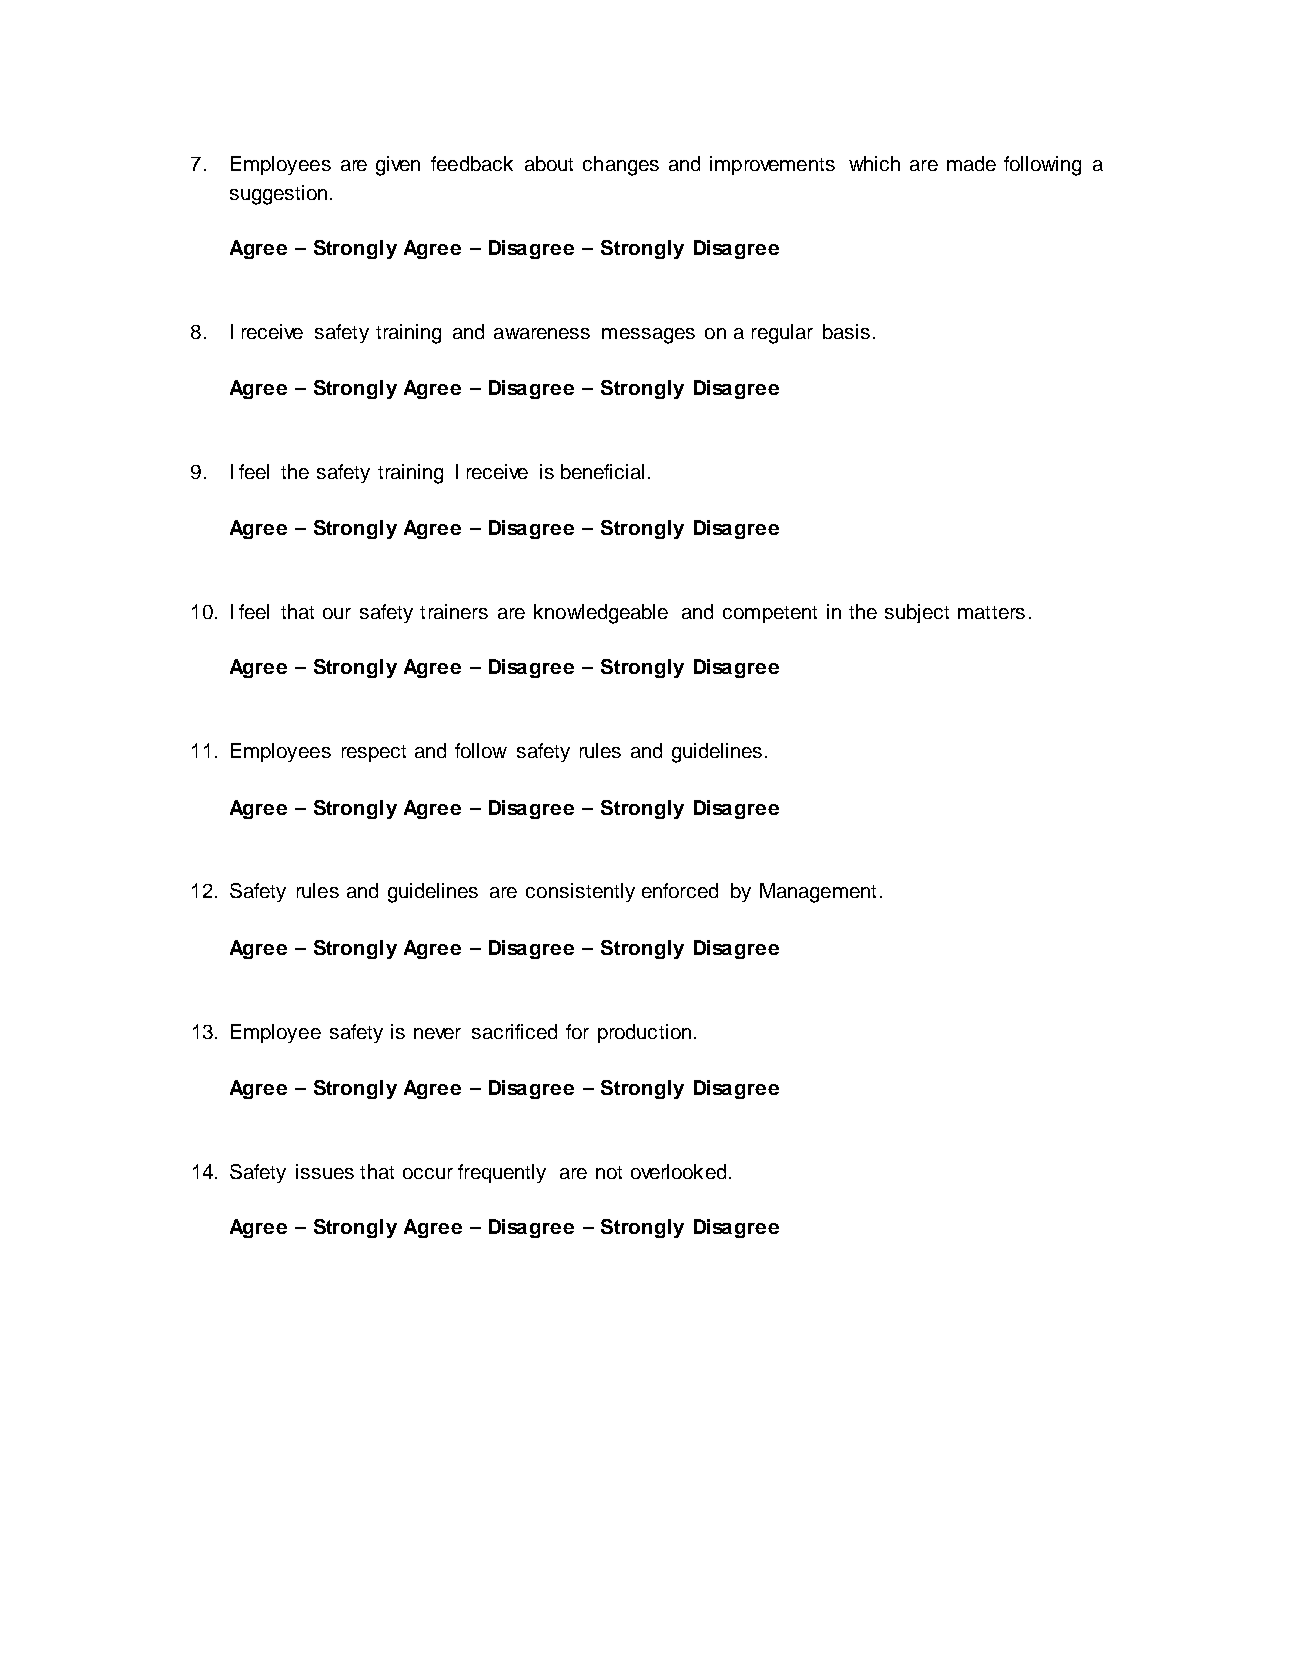 Image resolution: width=1295 pixels, height=1675 pixels. What do you see at coordinates (818, 893) in the page?
I see `Management` at bounding box center [818, 893].
